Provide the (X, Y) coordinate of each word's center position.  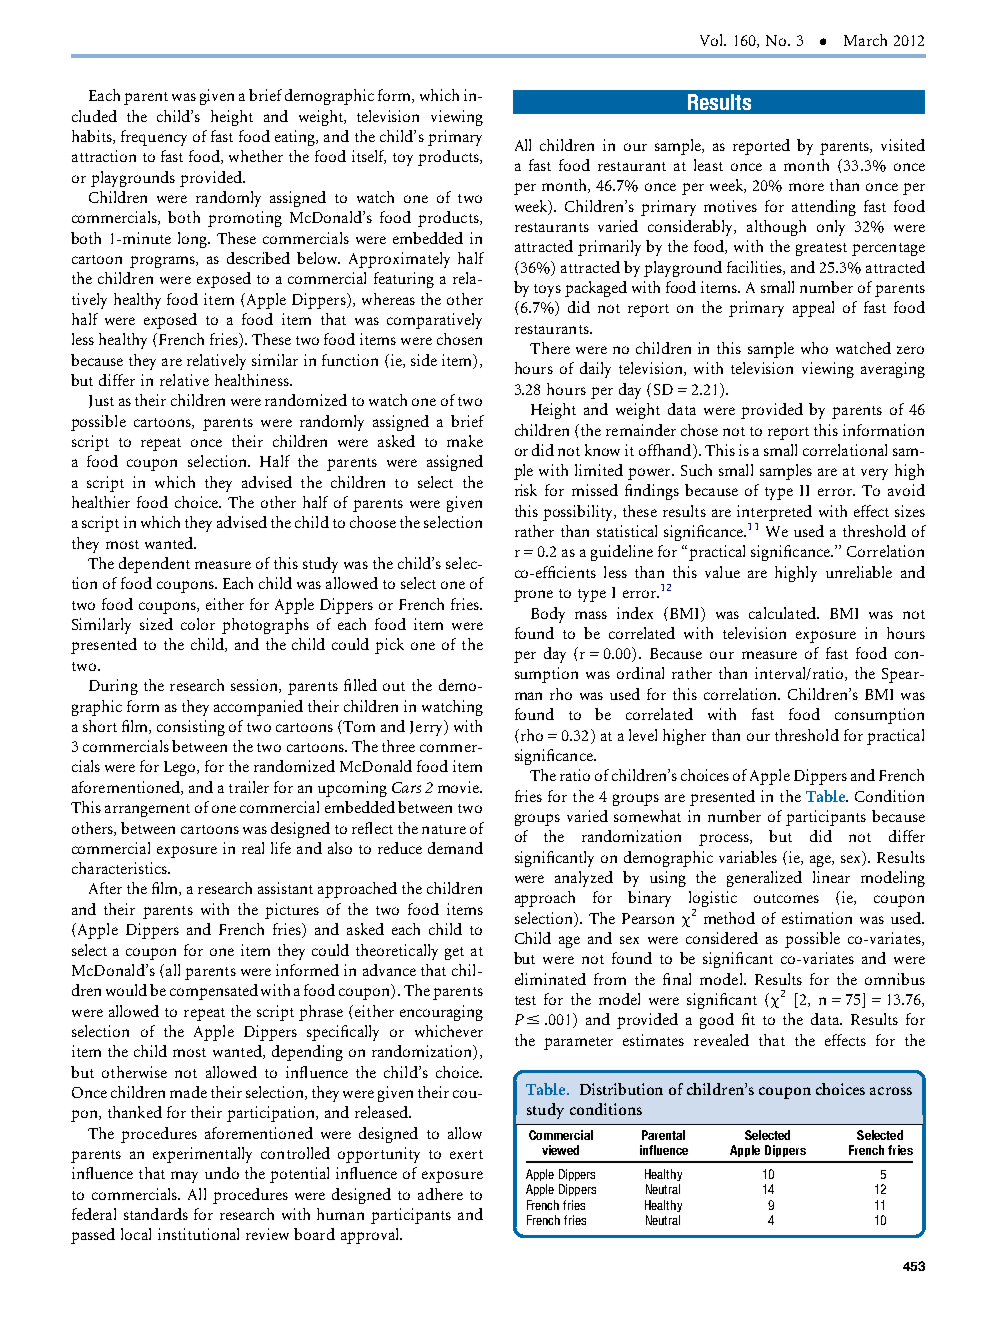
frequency (154, 138)
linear (831, 877)
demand (455, 848)
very (874, 474)
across (891, 1091)
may (184, 1177)
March (865, 40)
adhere (440, 1194)
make (465, 441)
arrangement (147, 810)
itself (369, 157)
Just (101, 401)
